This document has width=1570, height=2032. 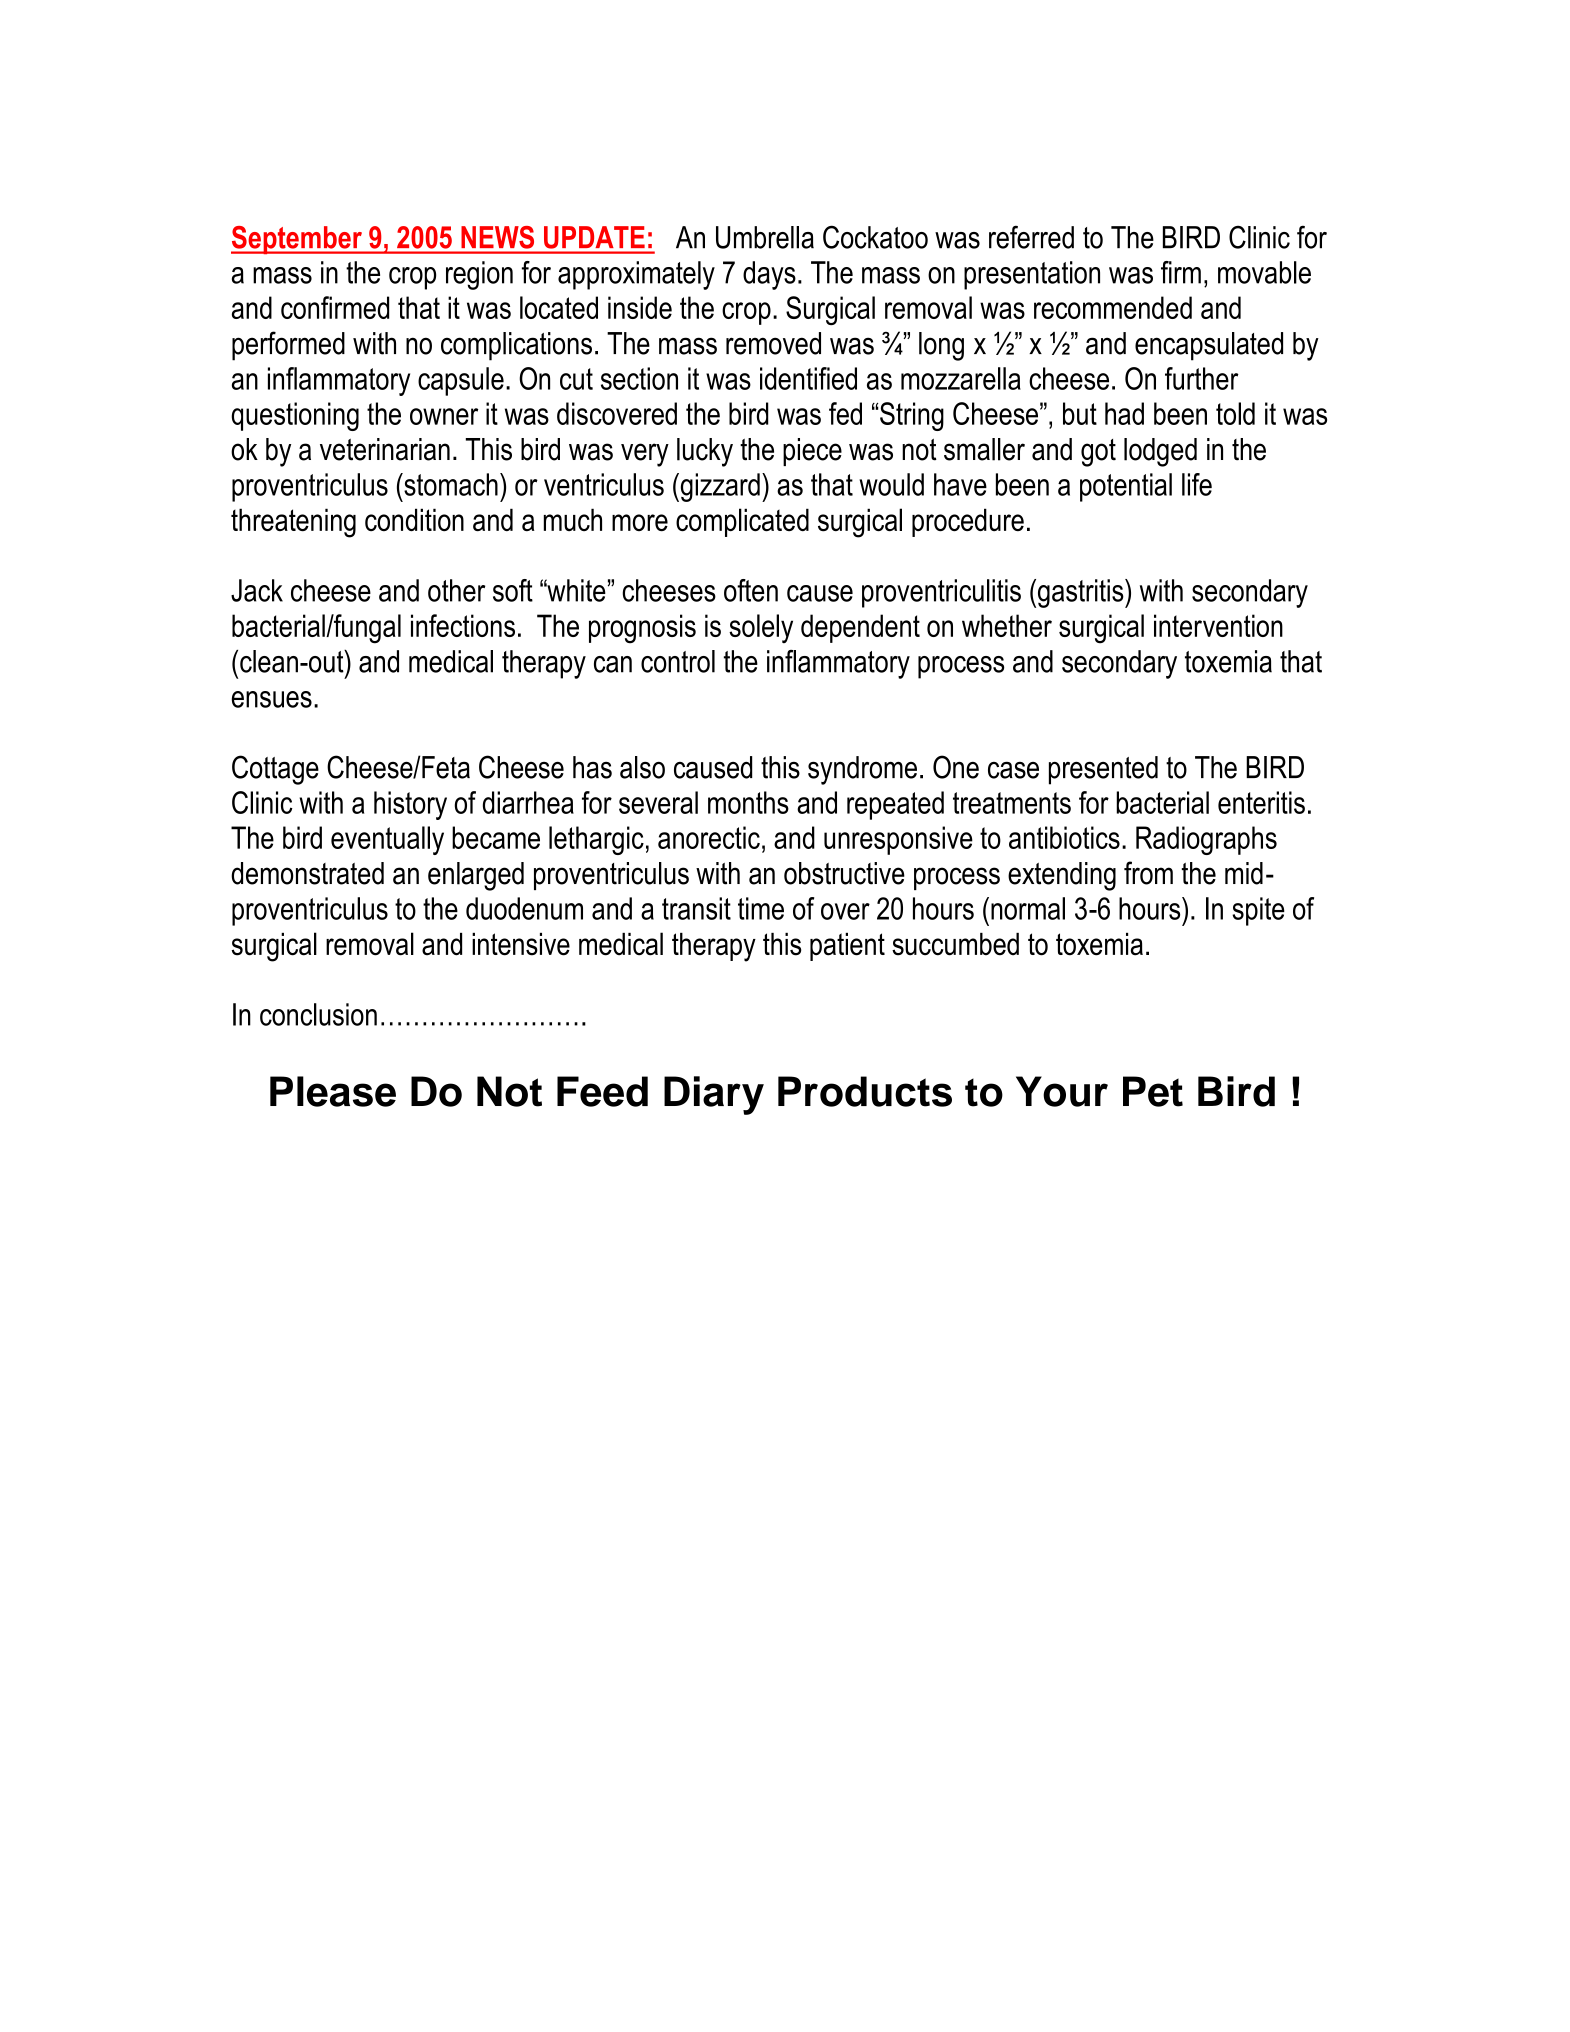 I want to click on from, so click(x=1148, y=873).
